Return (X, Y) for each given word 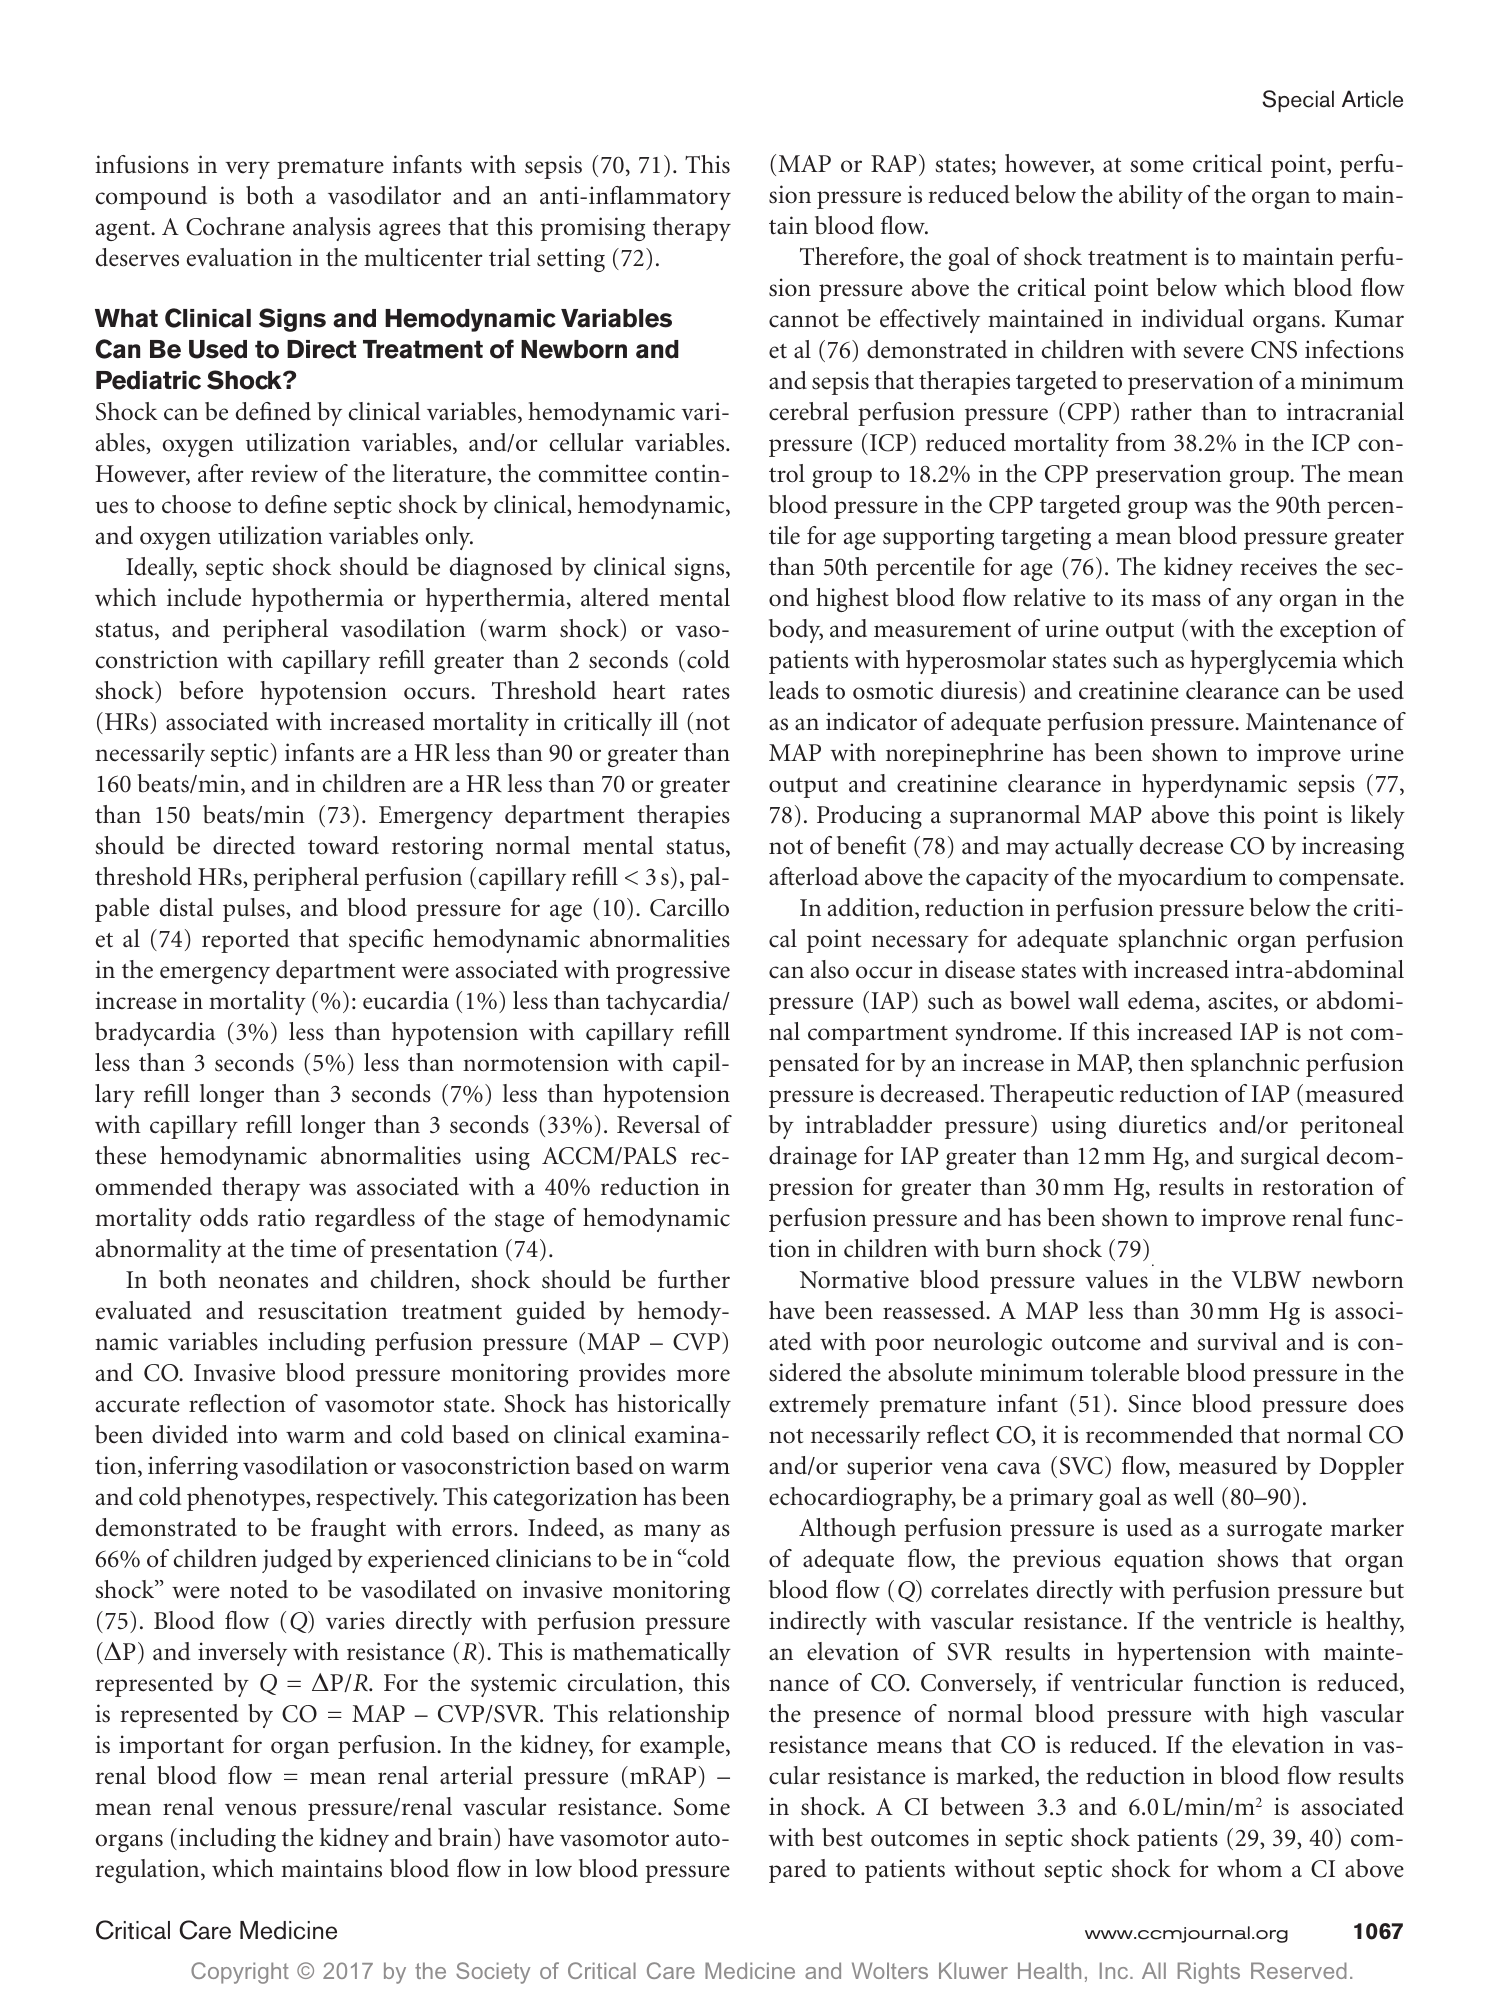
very (247, 170)
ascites (1241, 1001)
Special (1298, 101)
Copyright (240, 1973)
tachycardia (665, 1003)
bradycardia (155, 1034)
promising (593, 229)
